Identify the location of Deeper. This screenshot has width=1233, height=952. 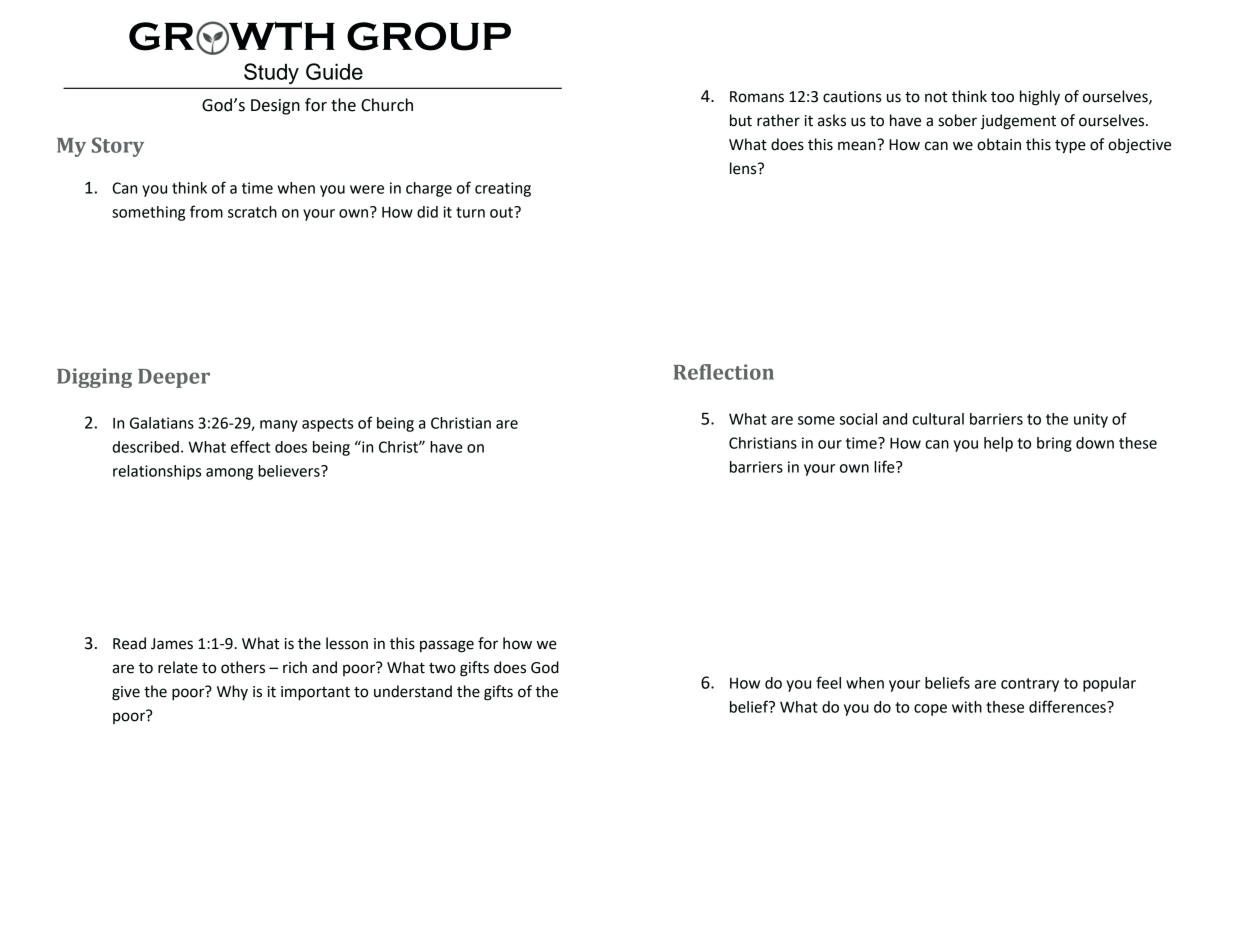
(174, 378).
